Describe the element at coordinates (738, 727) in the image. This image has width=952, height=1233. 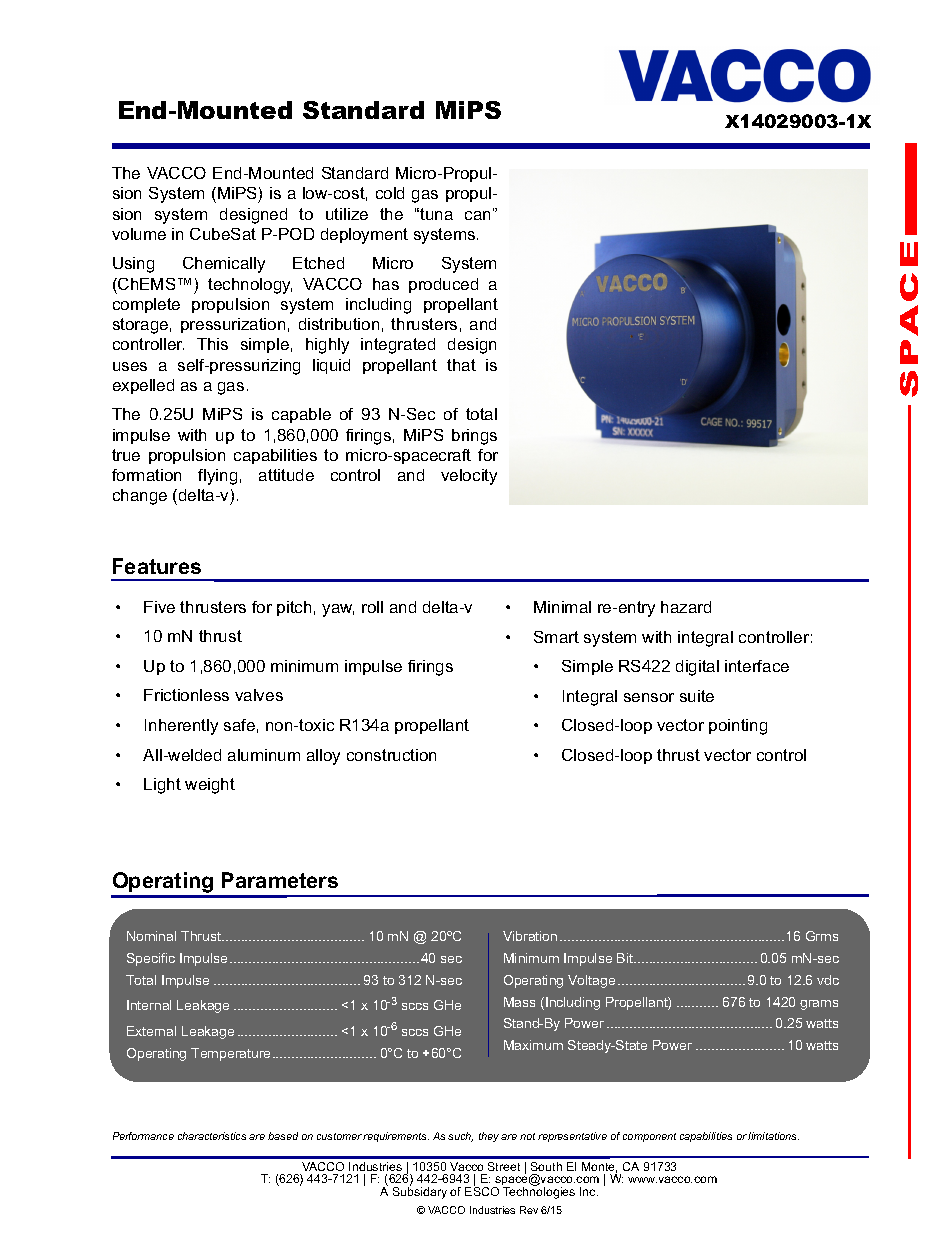
I see `pointing` at that location.
